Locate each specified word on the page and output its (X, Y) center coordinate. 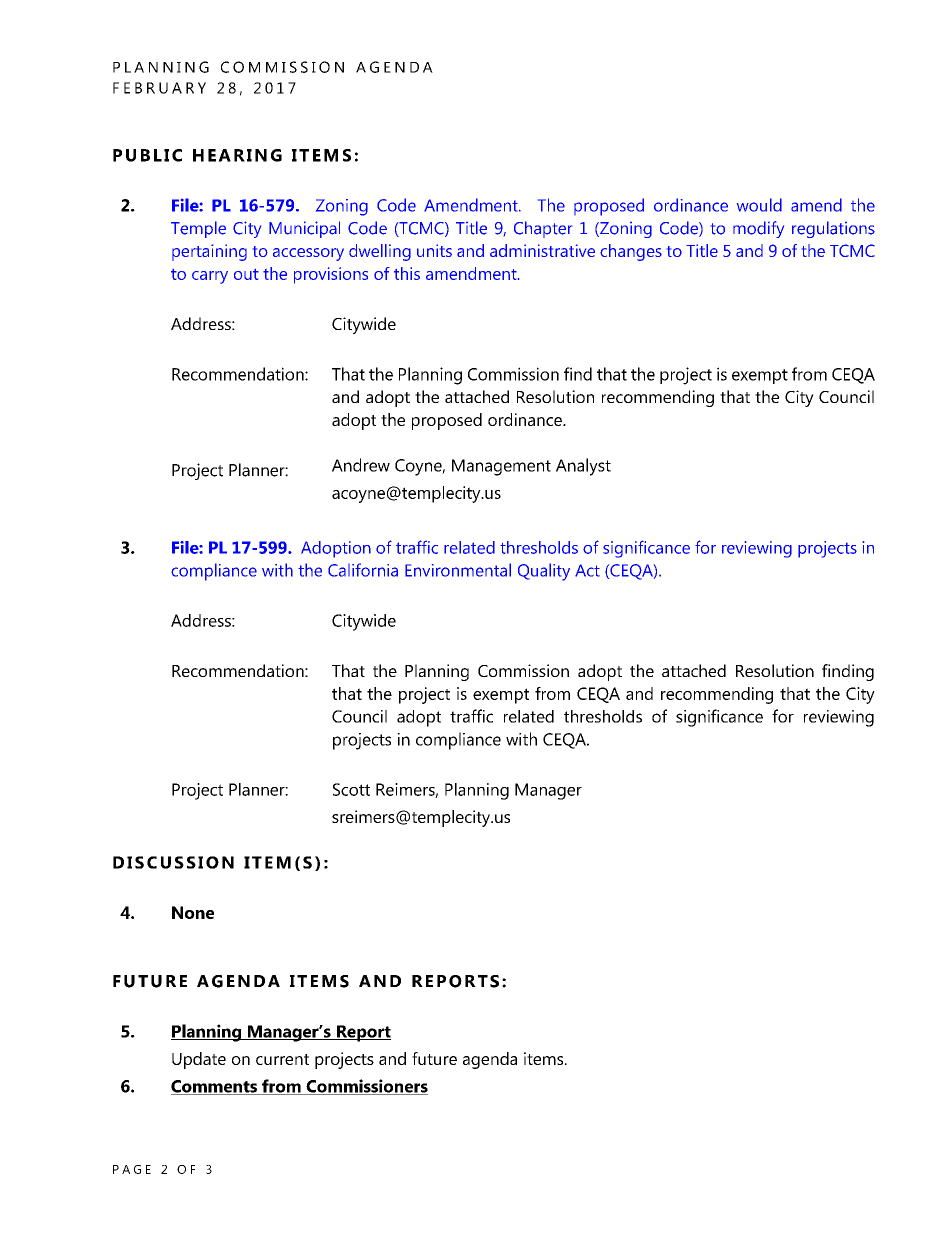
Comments (215, 1087)
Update (199, 1060)
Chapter (543, 229)
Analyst (583, 467)
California (363, 570)
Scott (351, 789)
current (282, 1059)
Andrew (361, 465)
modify (758, 229)
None (193, 912)
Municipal (304, 229)
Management (501, 467)
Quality (544, 572)
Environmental (458, 570)
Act (587, 570)
